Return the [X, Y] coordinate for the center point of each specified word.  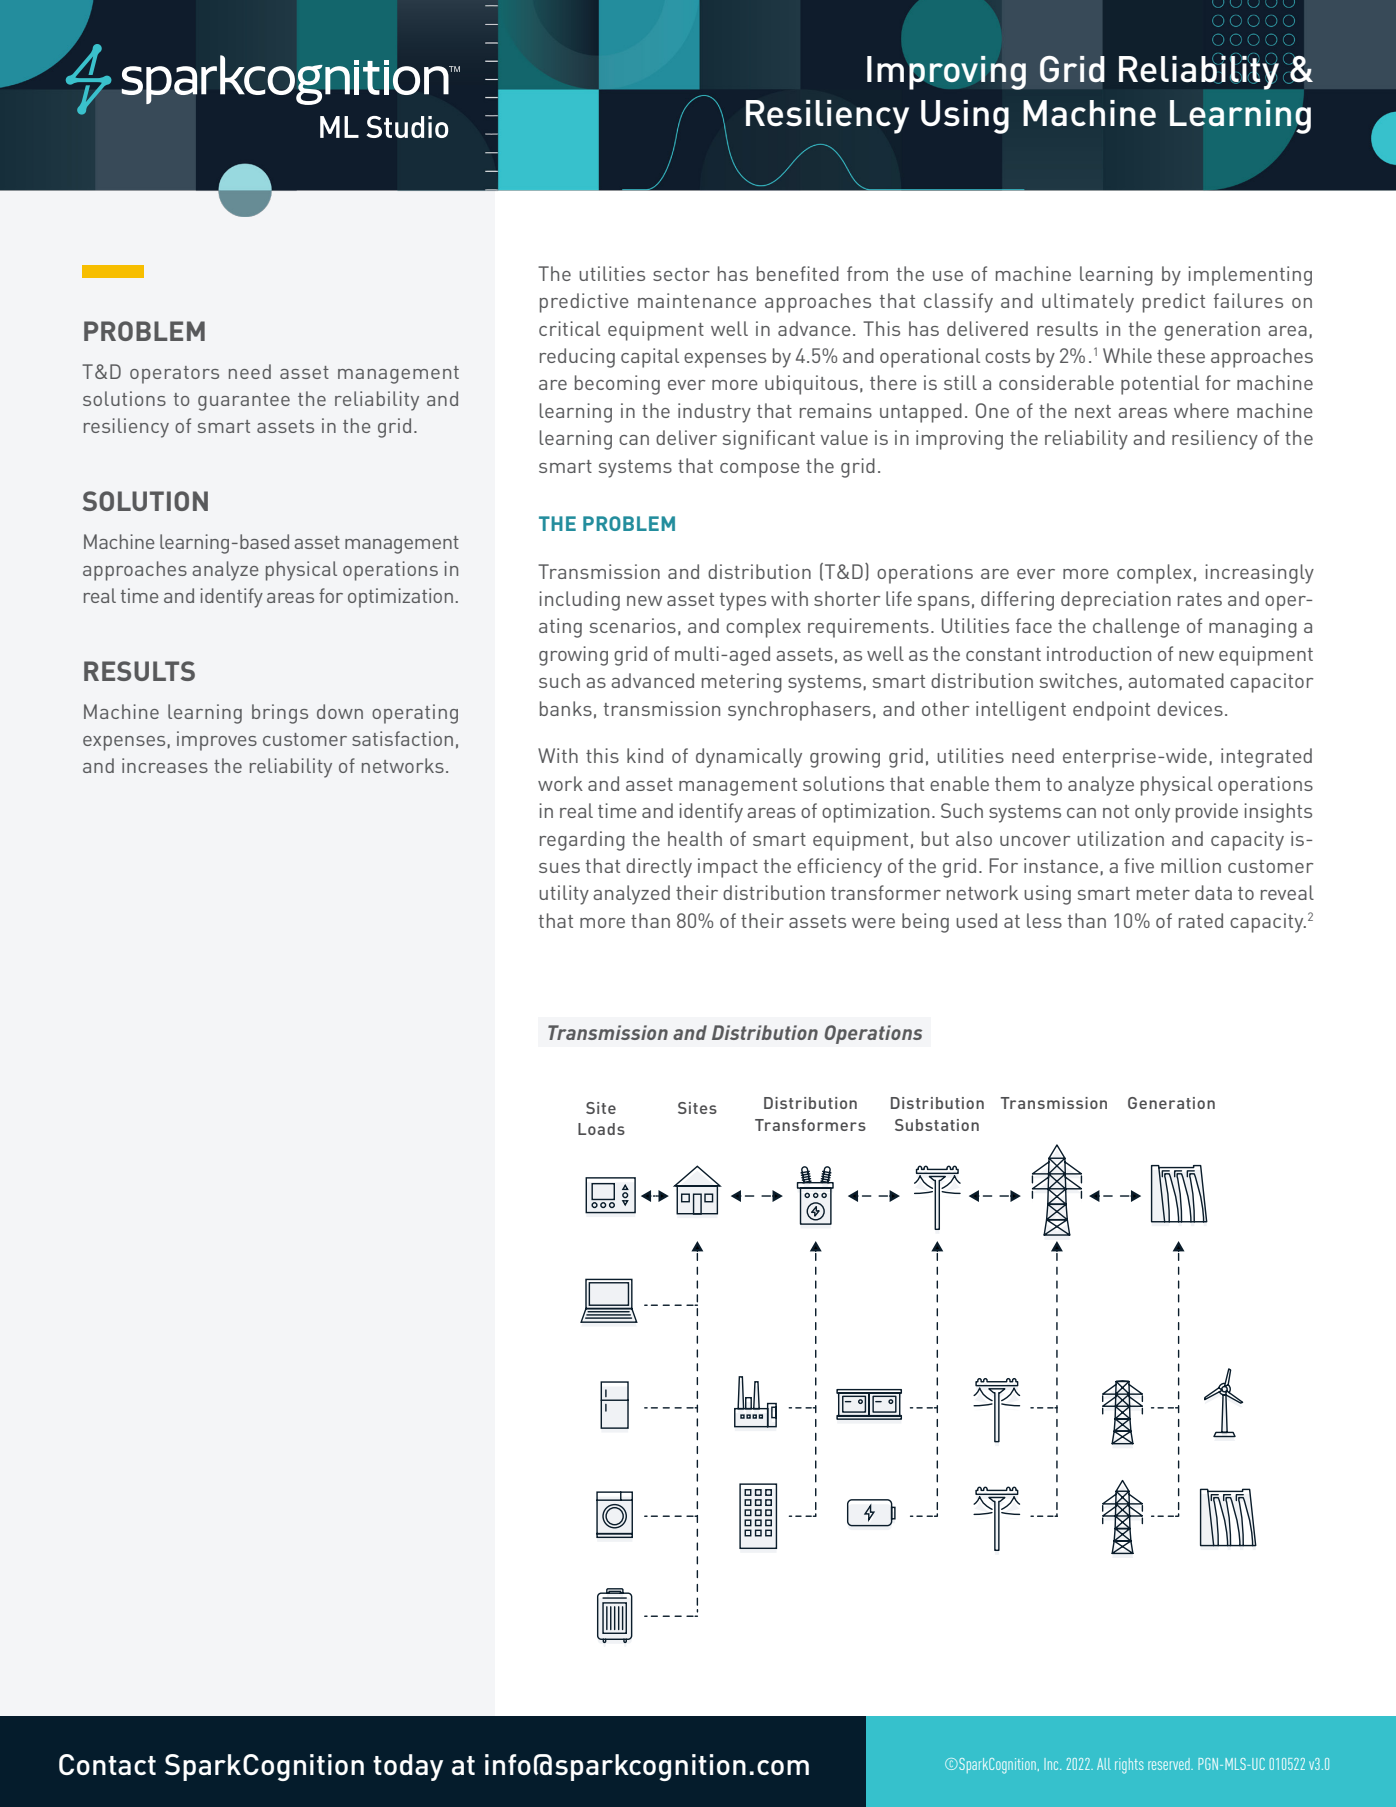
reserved [1170, 1764]
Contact [107, 1764]
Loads [601, 1129]
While [1127, 355]
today [408, 1767]
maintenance [697, 300]
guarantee [244, 402]
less [1044, 920]
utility [564, 895]
